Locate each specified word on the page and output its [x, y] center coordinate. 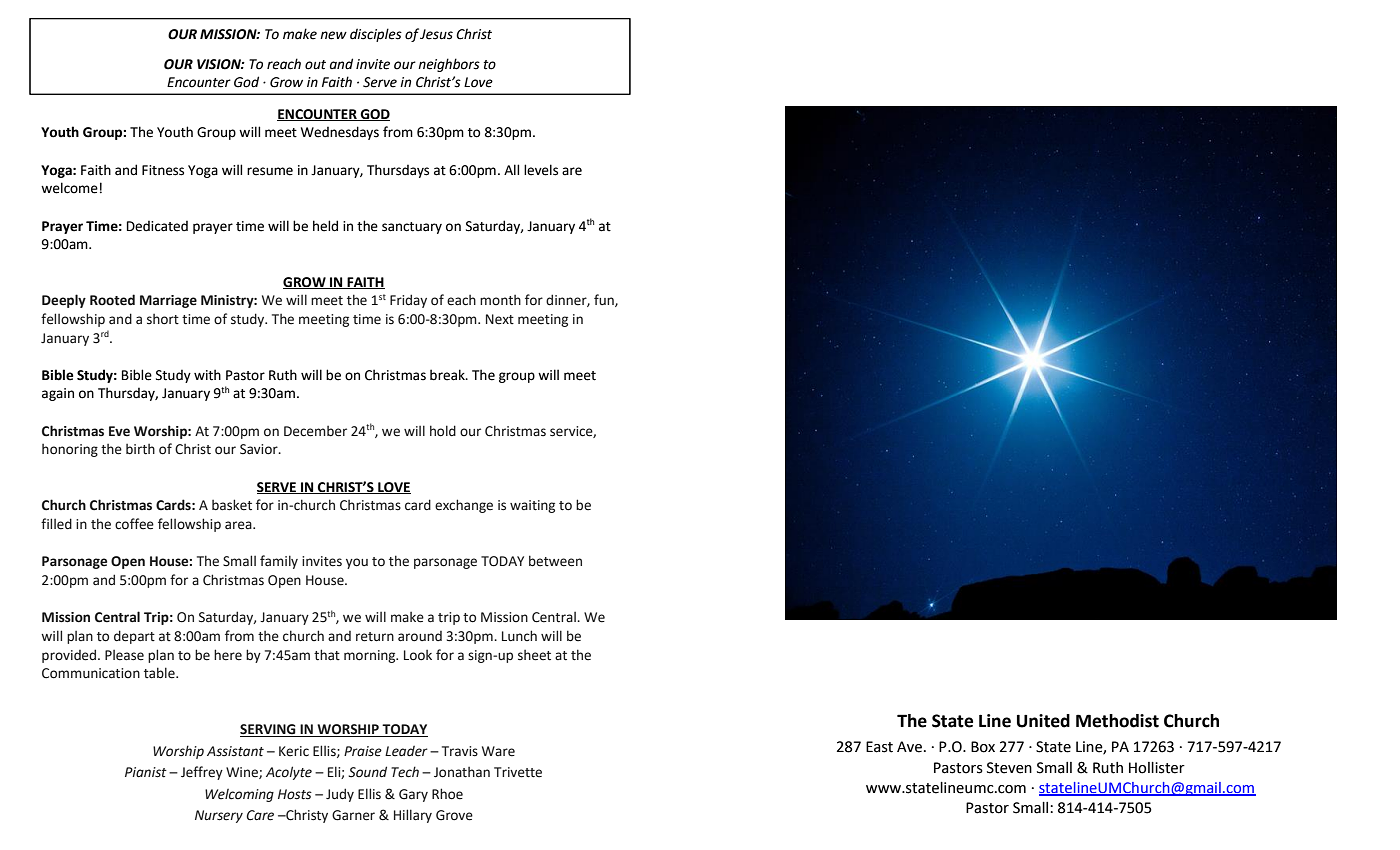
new [333, 35]
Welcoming [239, 795]
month [500, 300]
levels [541, 170]
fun [605, 300]
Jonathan [462, 772]
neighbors [449, 65]
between [555, 561]
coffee [134, 524]
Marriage [168, 301]
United [1043, 721]
